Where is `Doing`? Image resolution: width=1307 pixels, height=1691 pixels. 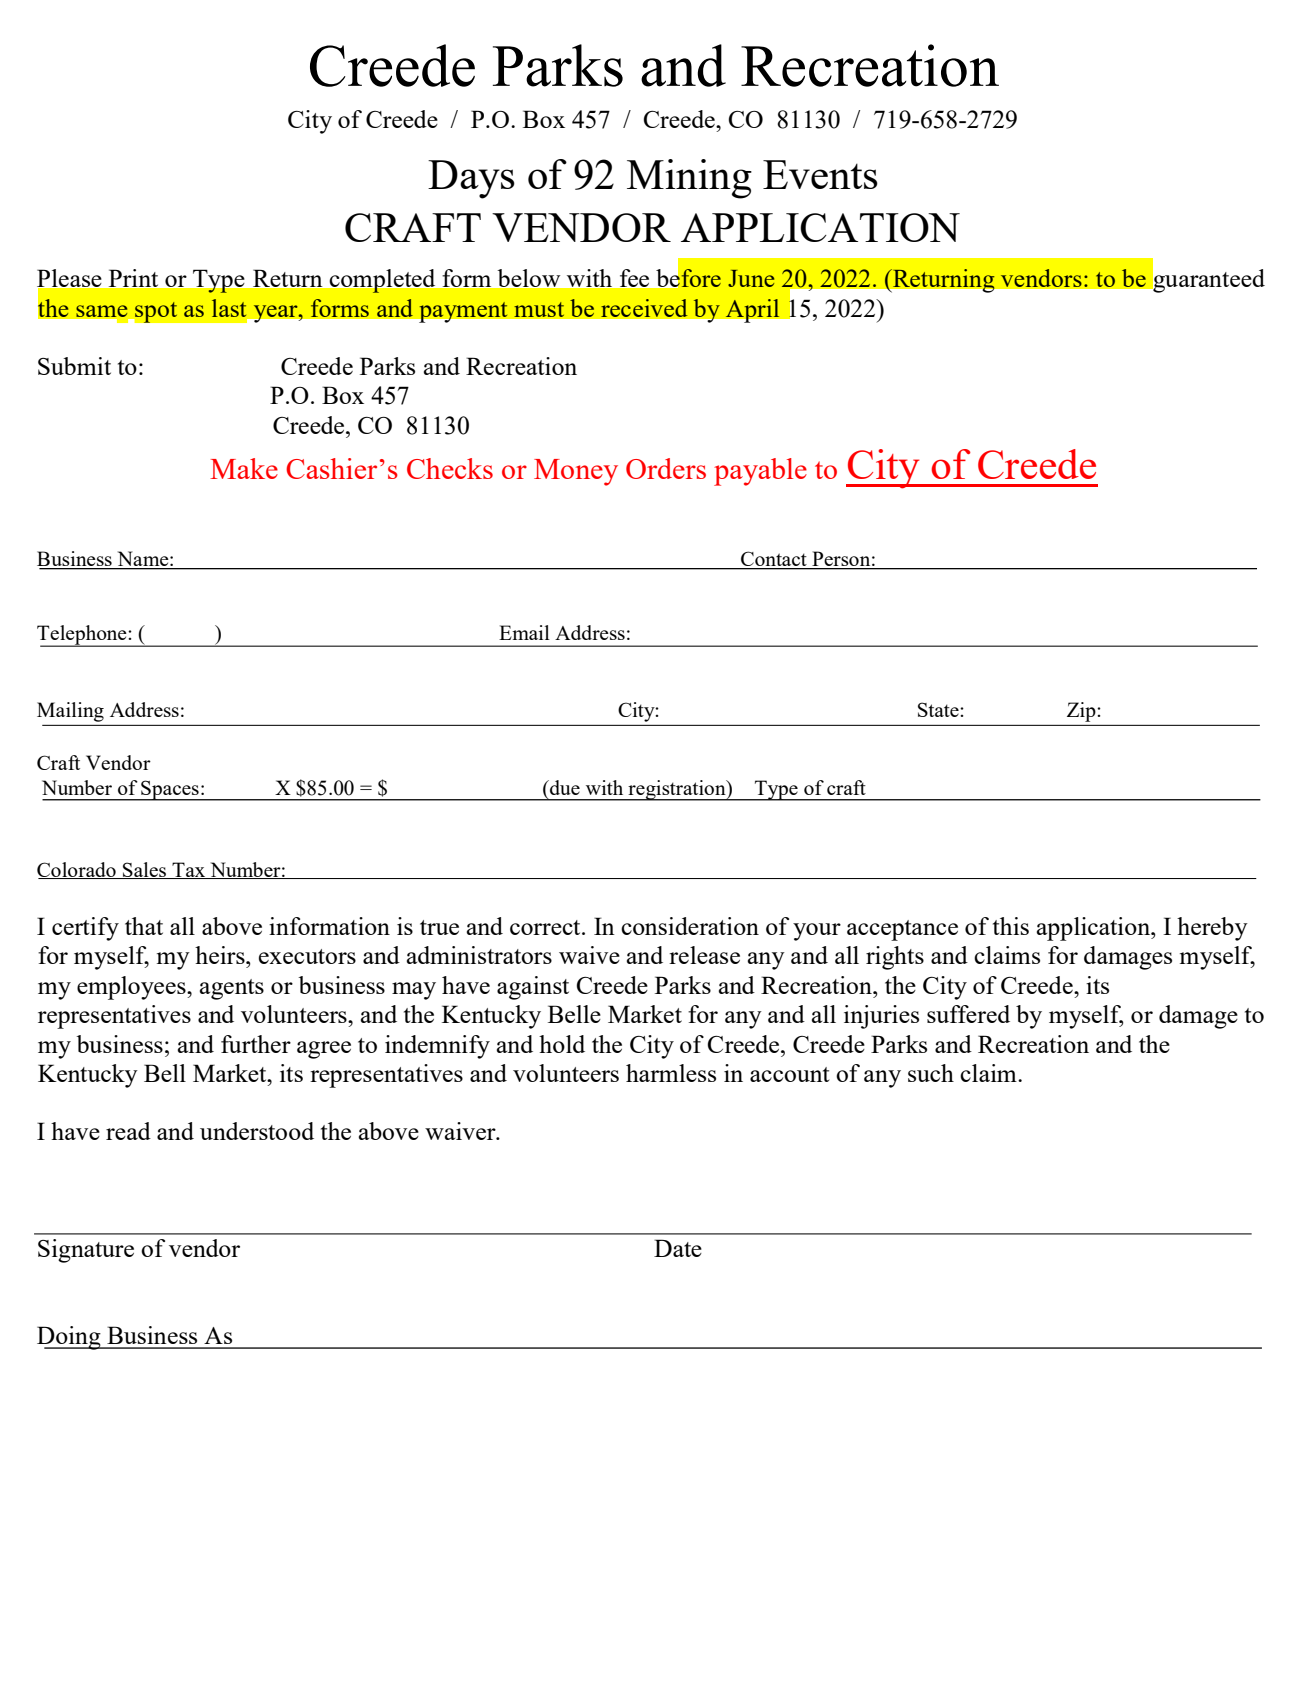 Doing is located at coordinates (70, 1338).
